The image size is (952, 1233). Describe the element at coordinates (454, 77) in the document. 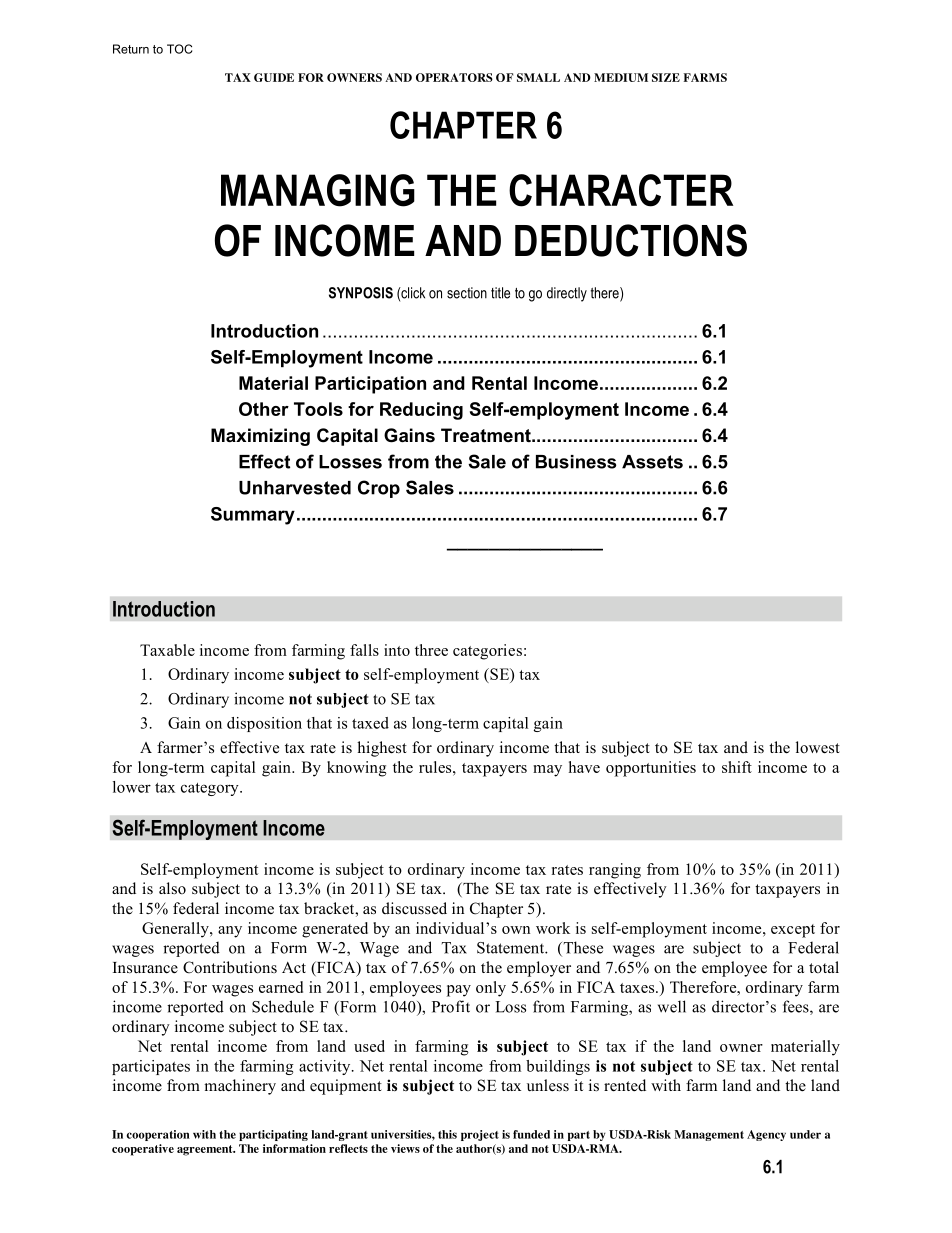

I see `OPERATORS` at that location.
